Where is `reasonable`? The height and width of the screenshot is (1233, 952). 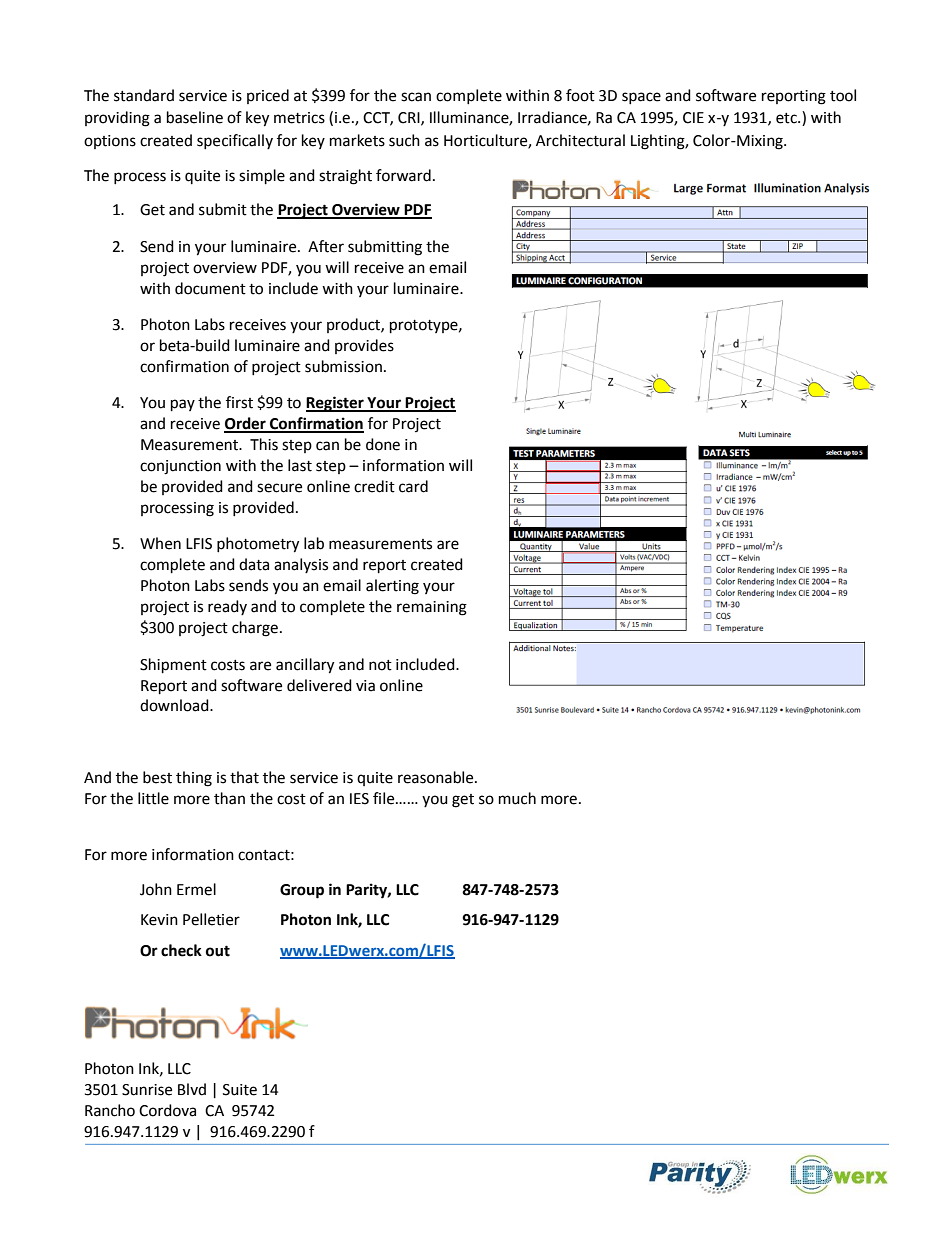
reasonable is located at coordinates (437, 777).
